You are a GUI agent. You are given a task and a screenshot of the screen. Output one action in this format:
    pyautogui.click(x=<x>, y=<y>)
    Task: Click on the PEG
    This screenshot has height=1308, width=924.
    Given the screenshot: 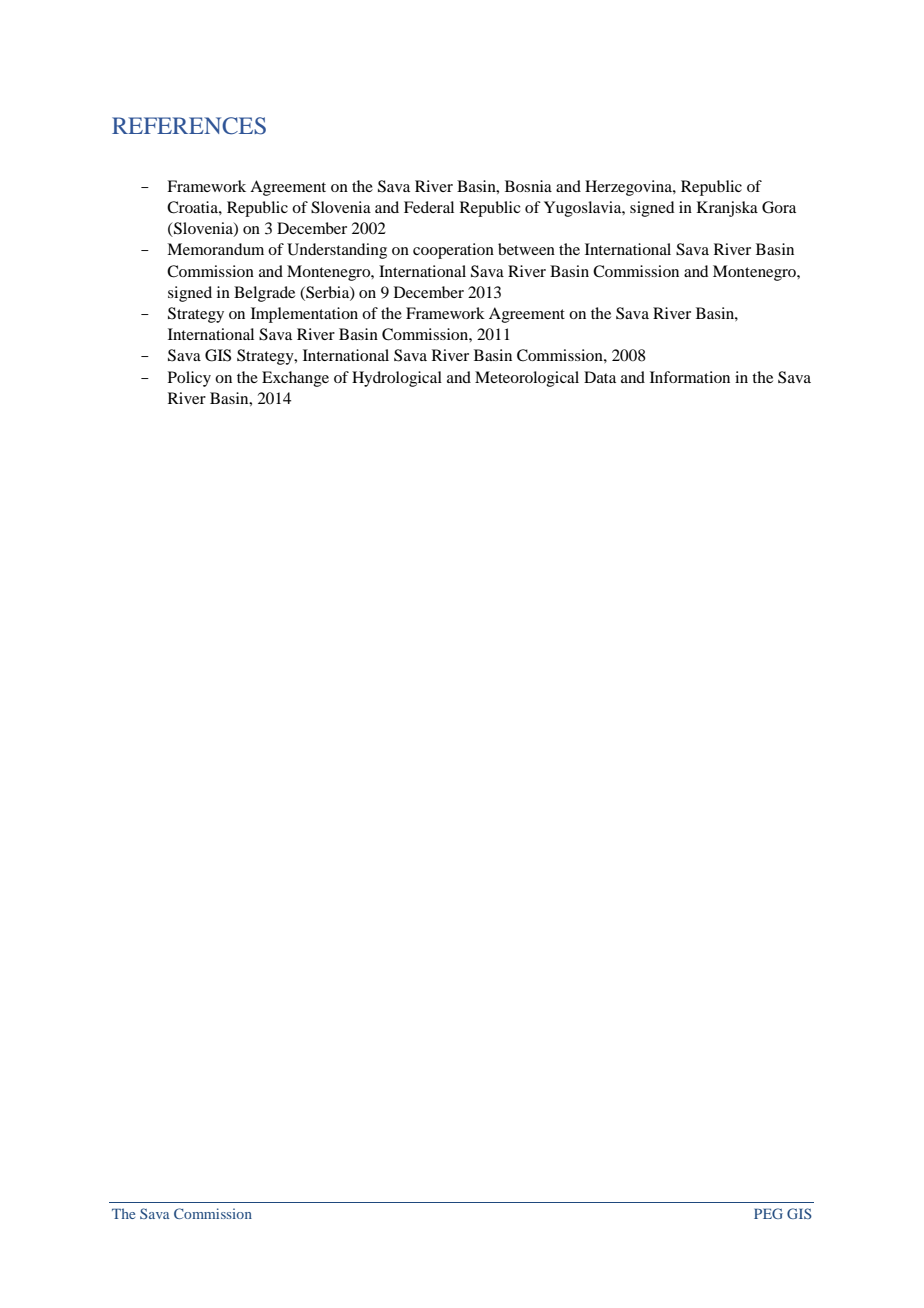 What is the action you would take?
    pyautogui.click(x=768, y=1213)
